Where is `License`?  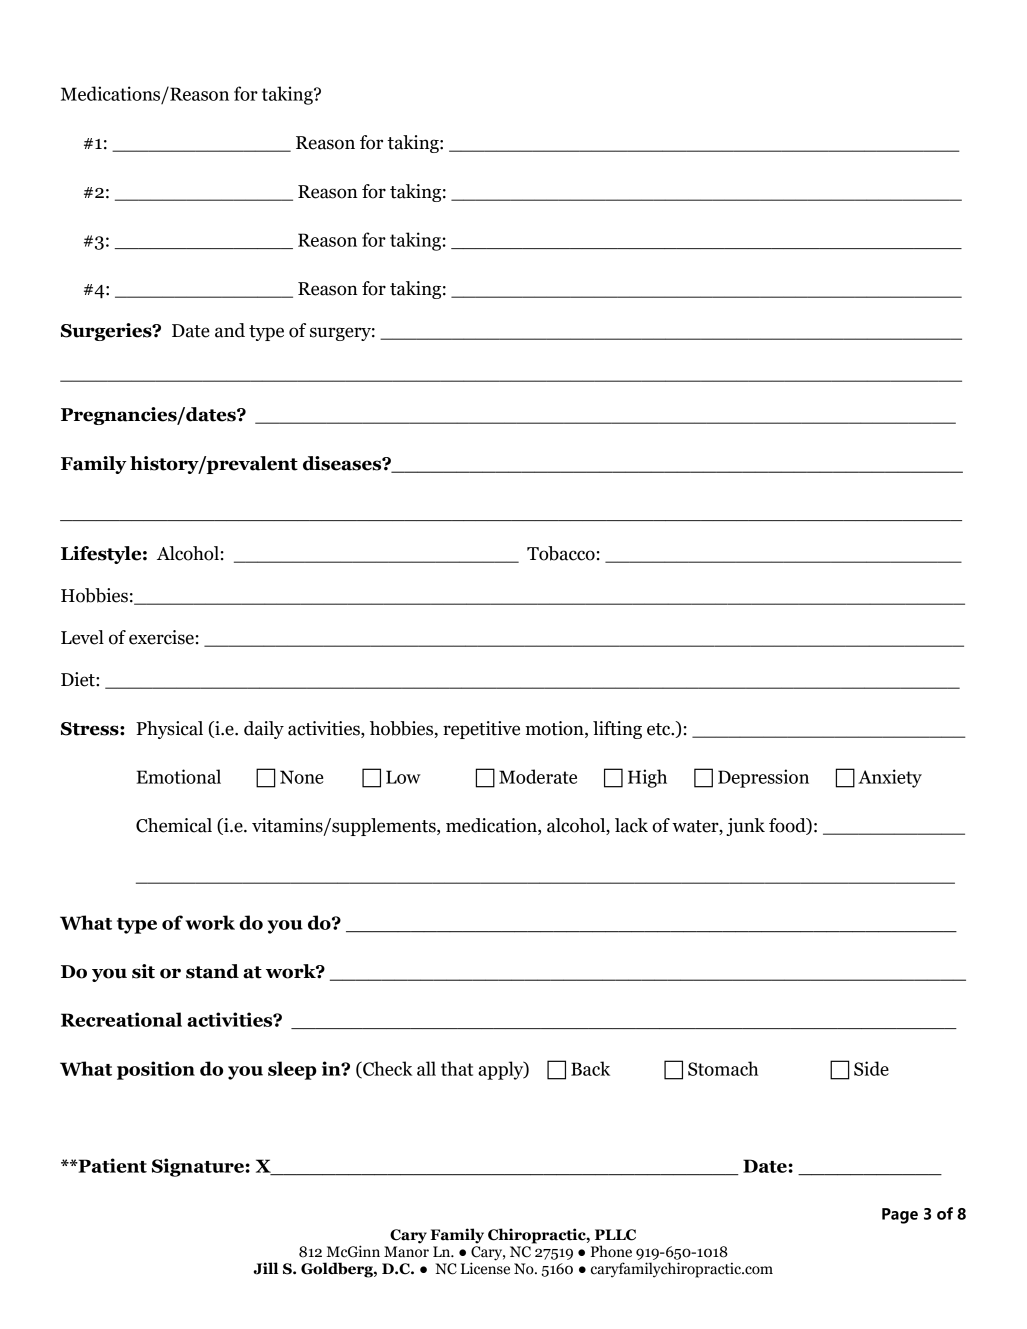
License is located at coordinates (485, 1267).
